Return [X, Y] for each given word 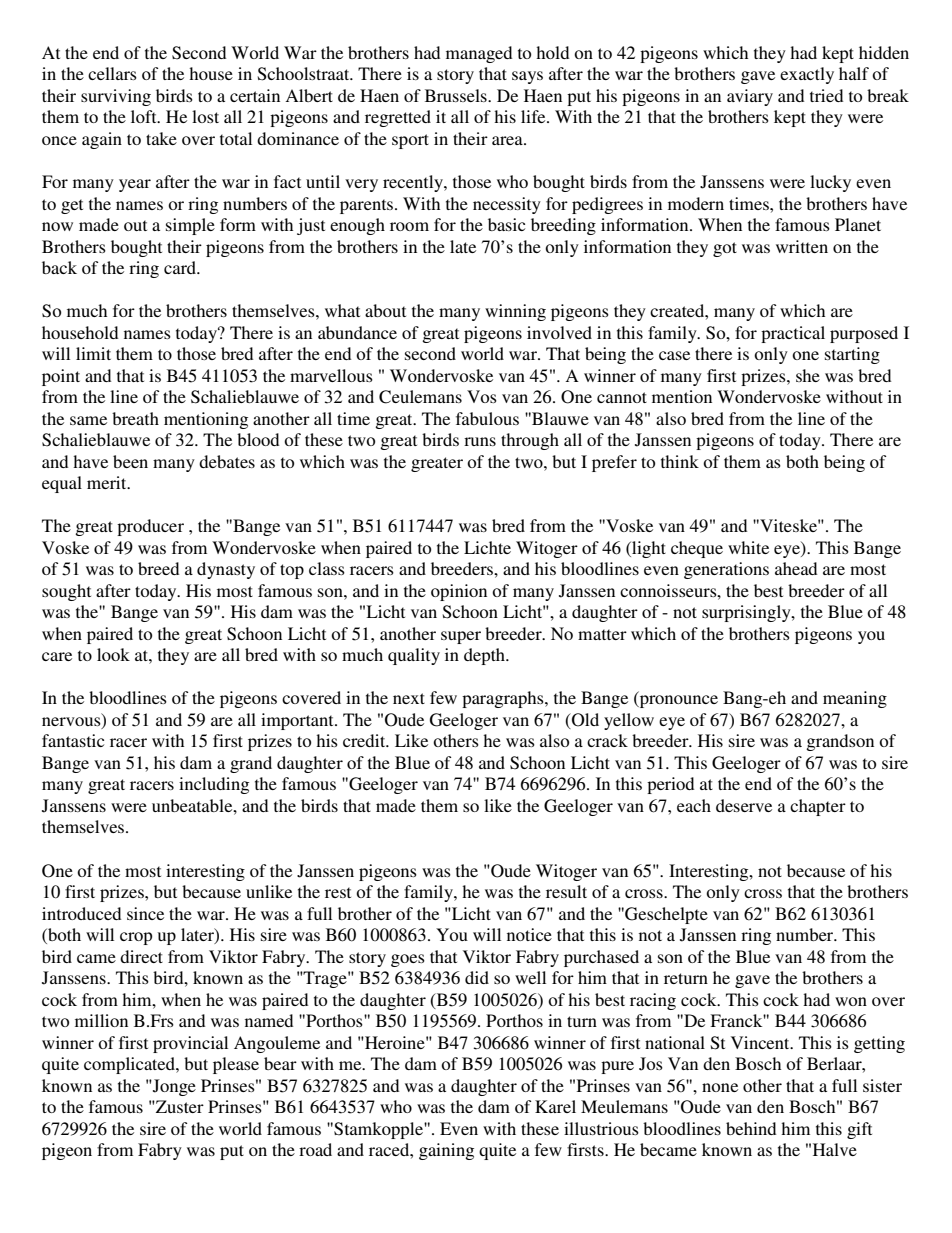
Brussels [457, 95]
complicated [130, 1065]
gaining [446, 1151]
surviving [116, 97]
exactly [807, 75]
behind [751, 1128]
